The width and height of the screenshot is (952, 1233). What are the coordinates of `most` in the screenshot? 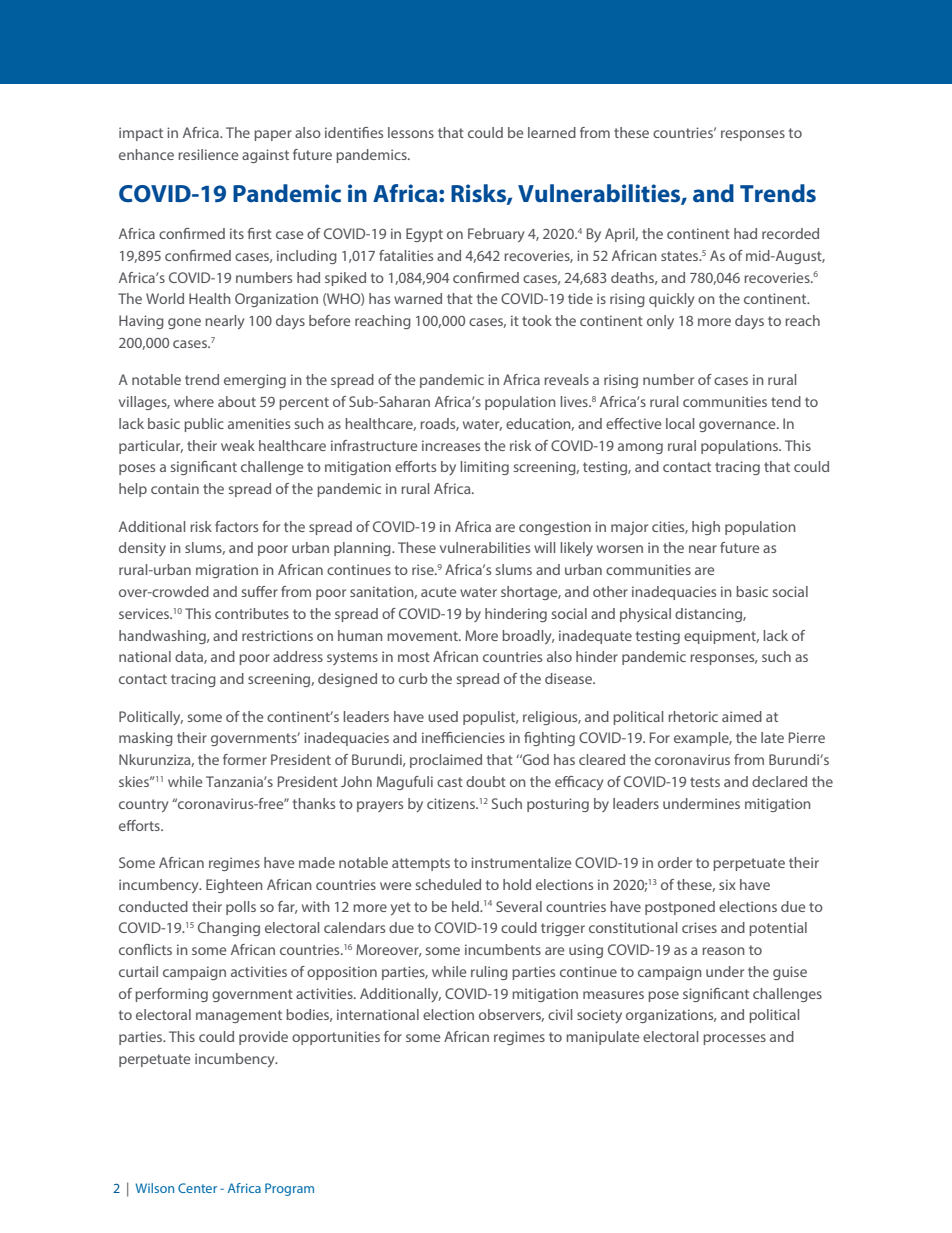 It's located at (414, 657).
